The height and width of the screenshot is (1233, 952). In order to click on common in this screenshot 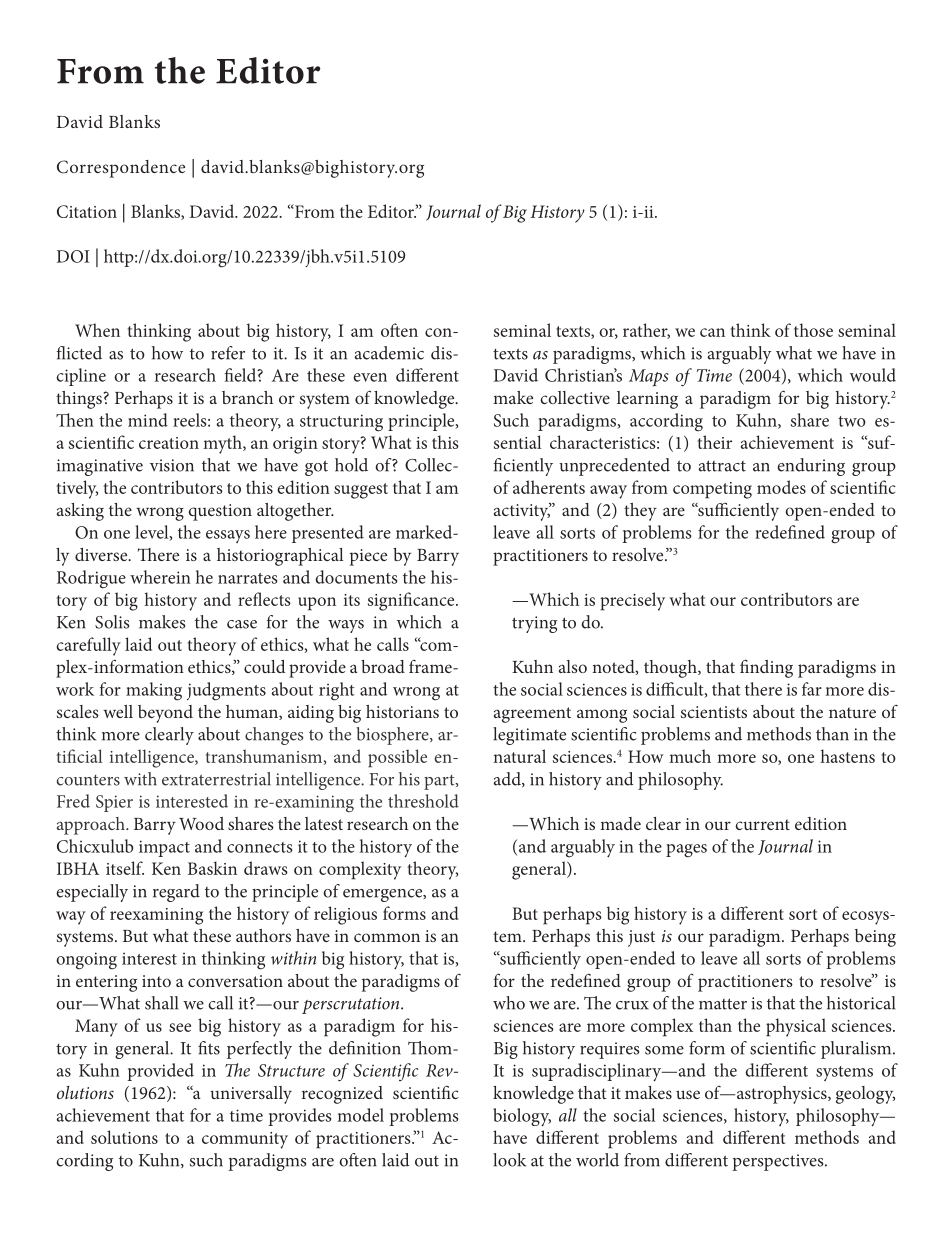, I will do `click(387, 937)`.
